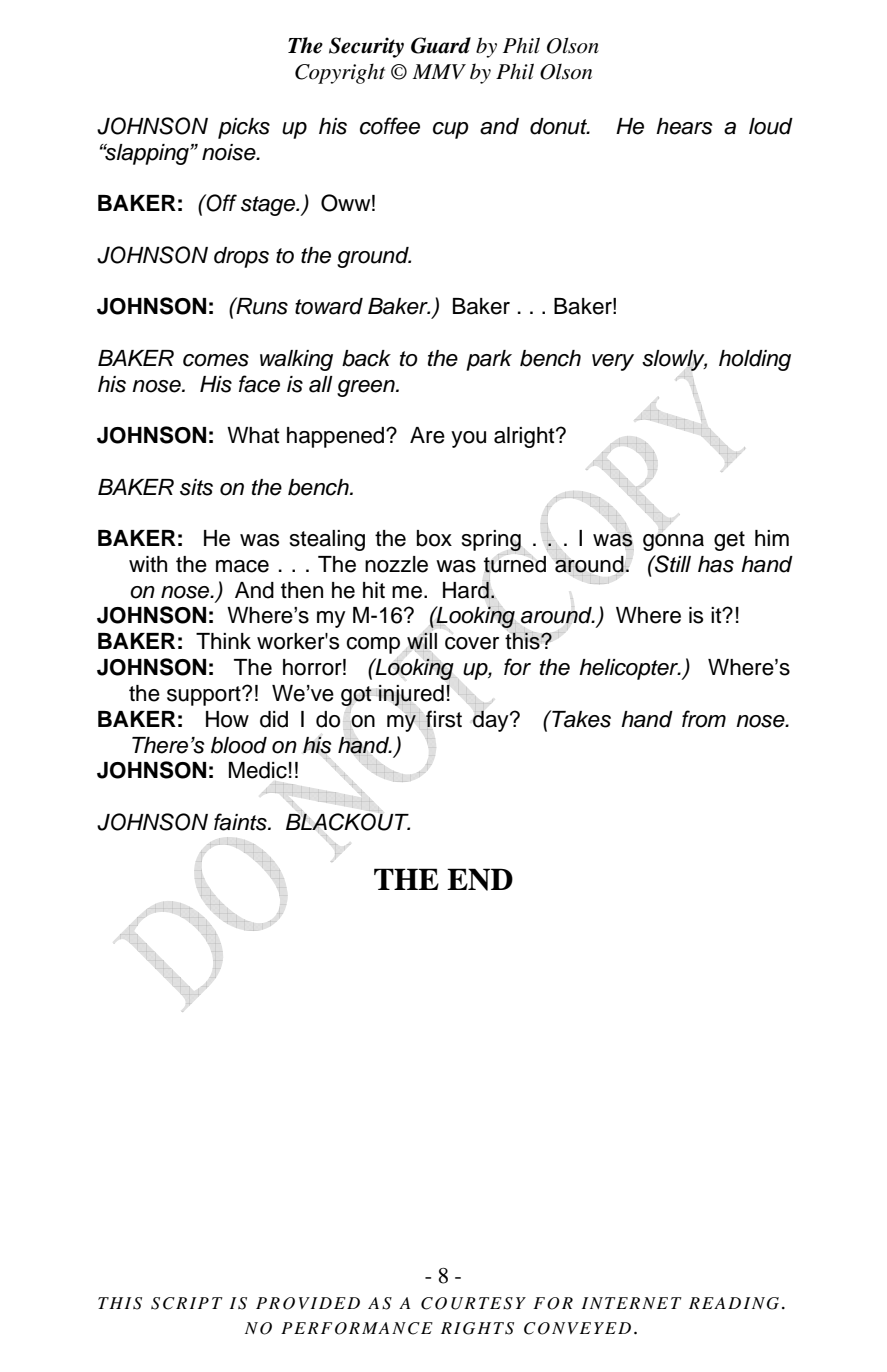  Describe the element at coordinates (441, 45) in the document. I see `Guard` at that location.
